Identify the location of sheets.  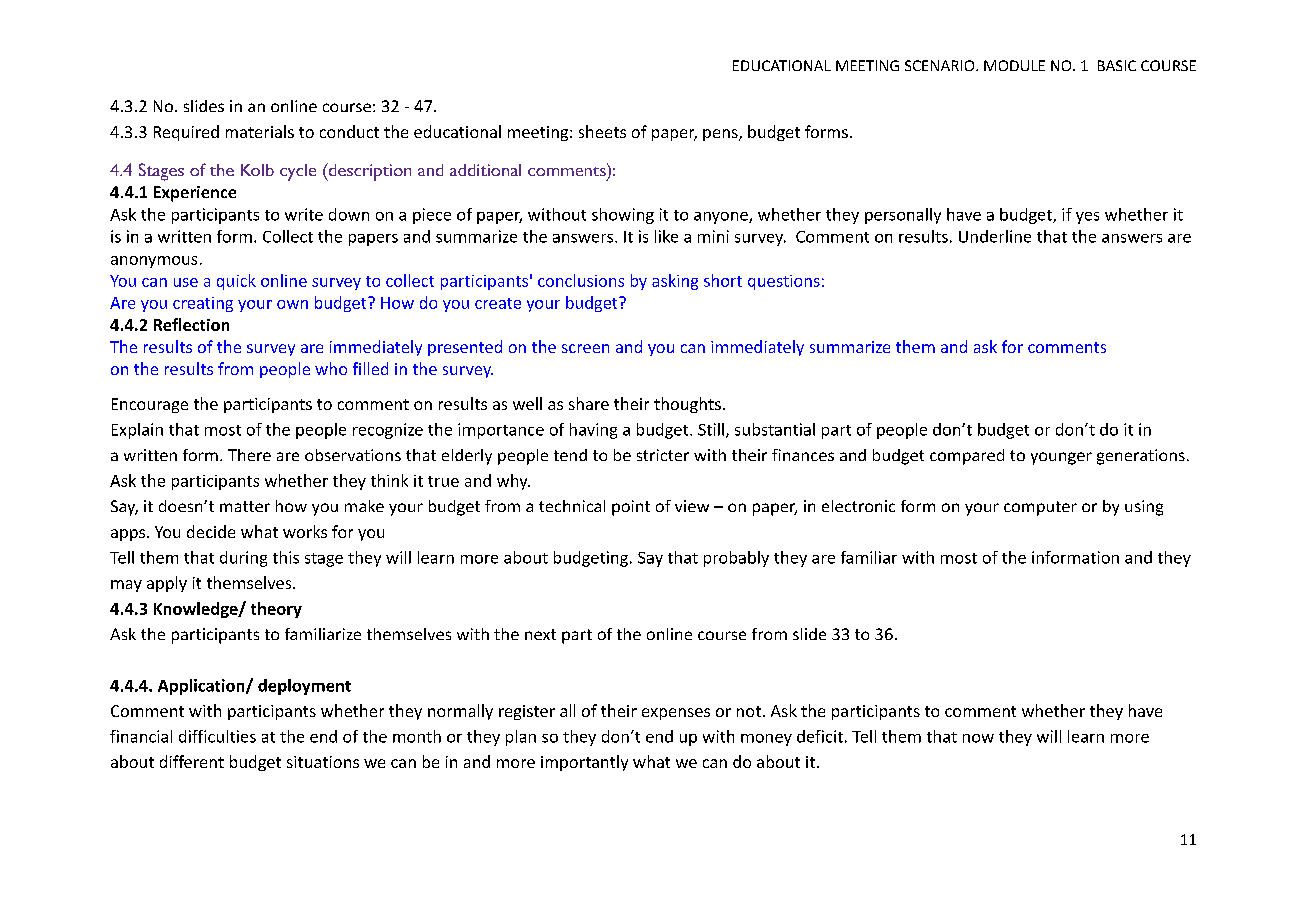
(602, 131).
